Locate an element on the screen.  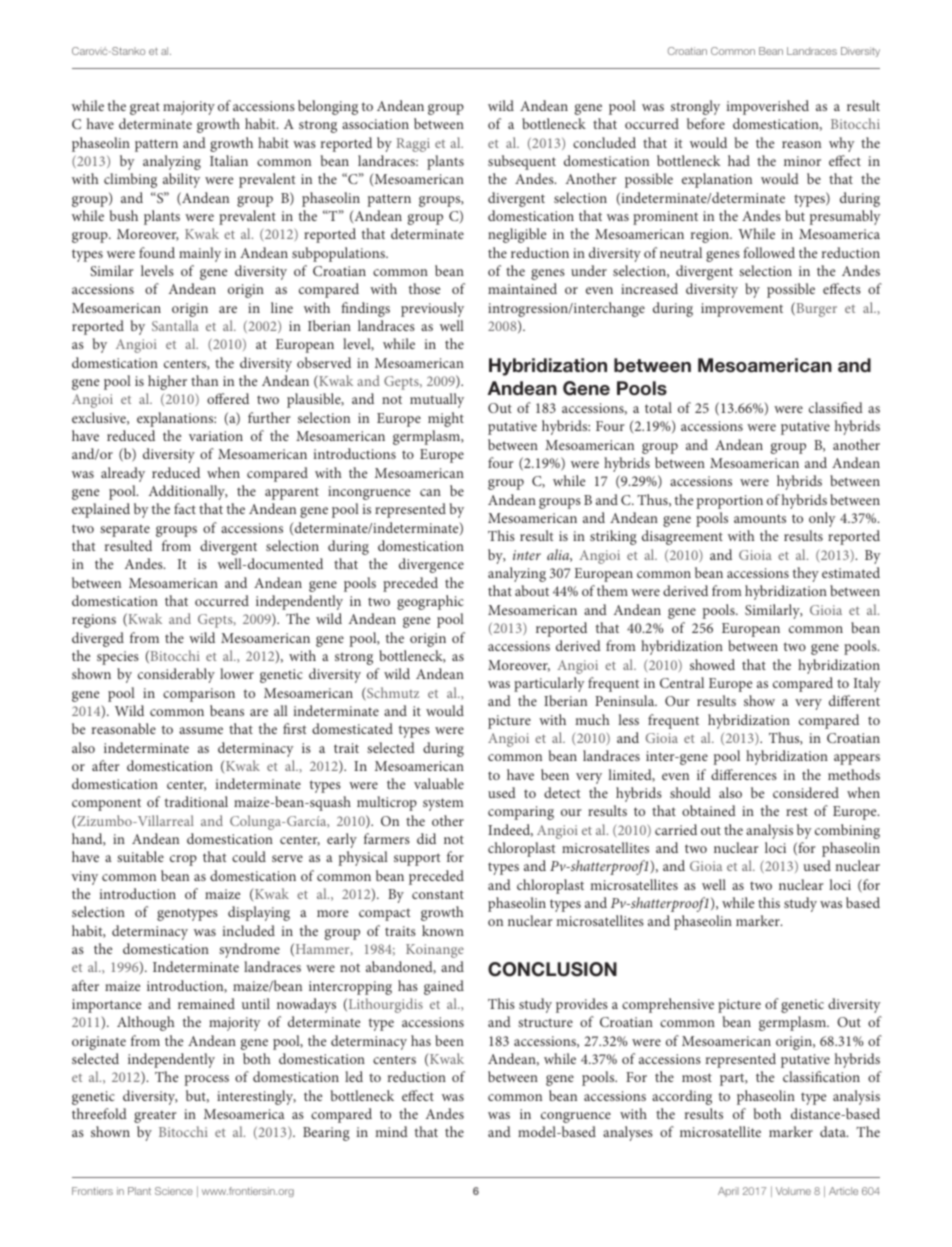
considered is located at coordinates (806, 792).
